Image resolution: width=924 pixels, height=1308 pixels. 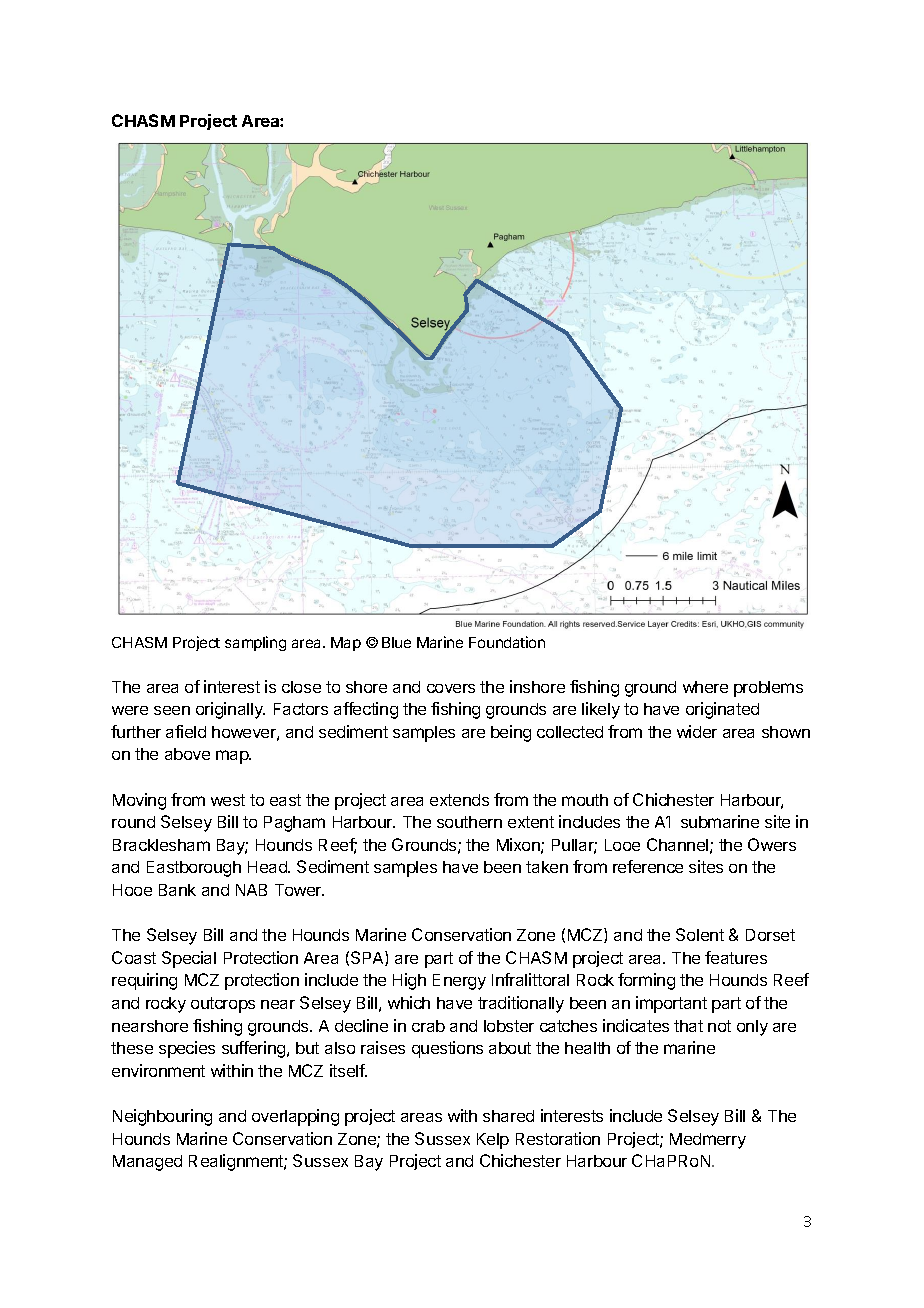 I want to click on Foundation, so click(x=507, y=642).
